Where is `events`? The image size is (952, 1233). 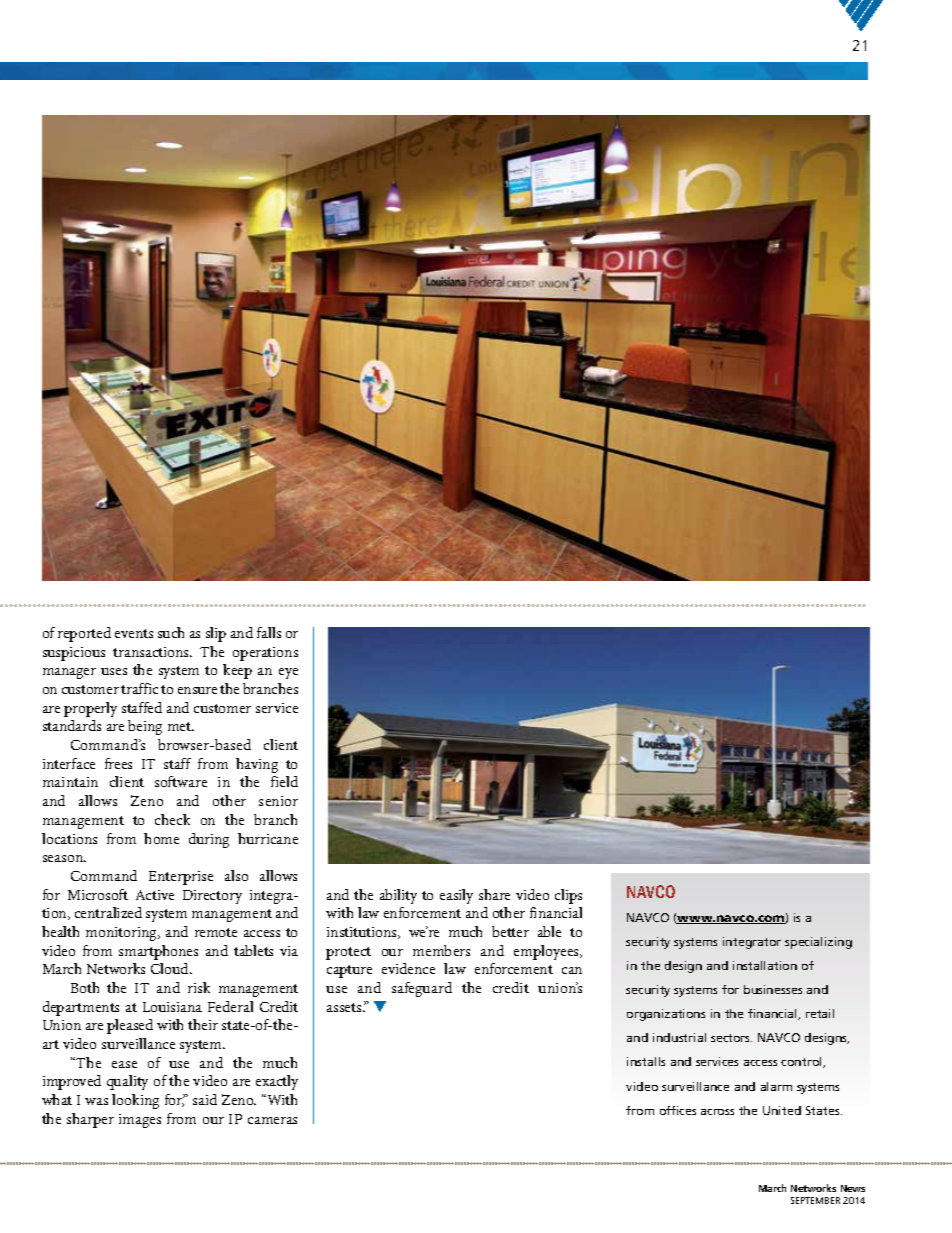
events is located at coordinates (134, 633).
